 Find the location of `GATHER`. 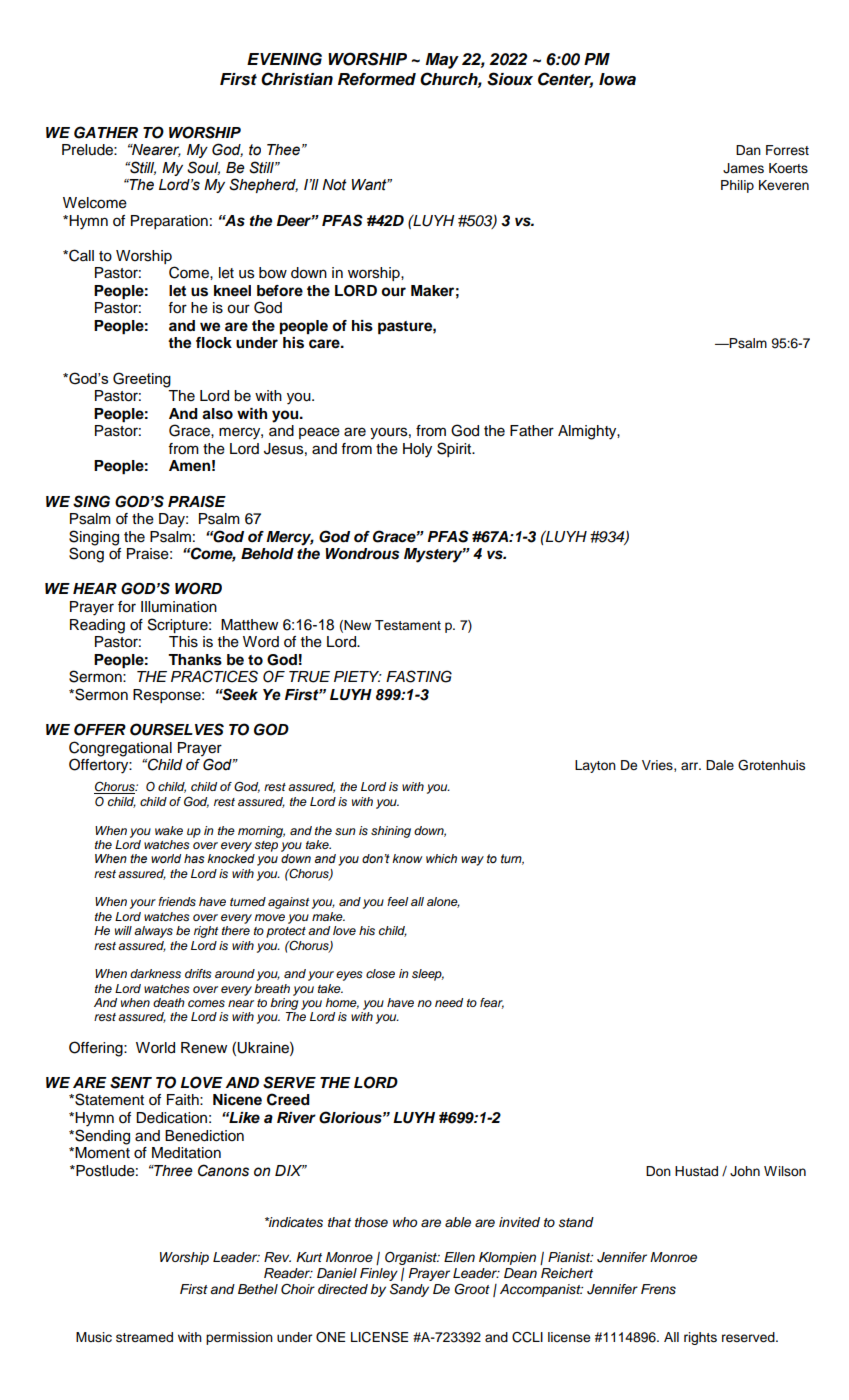

GATHER is located at coordinates (106, 132).
